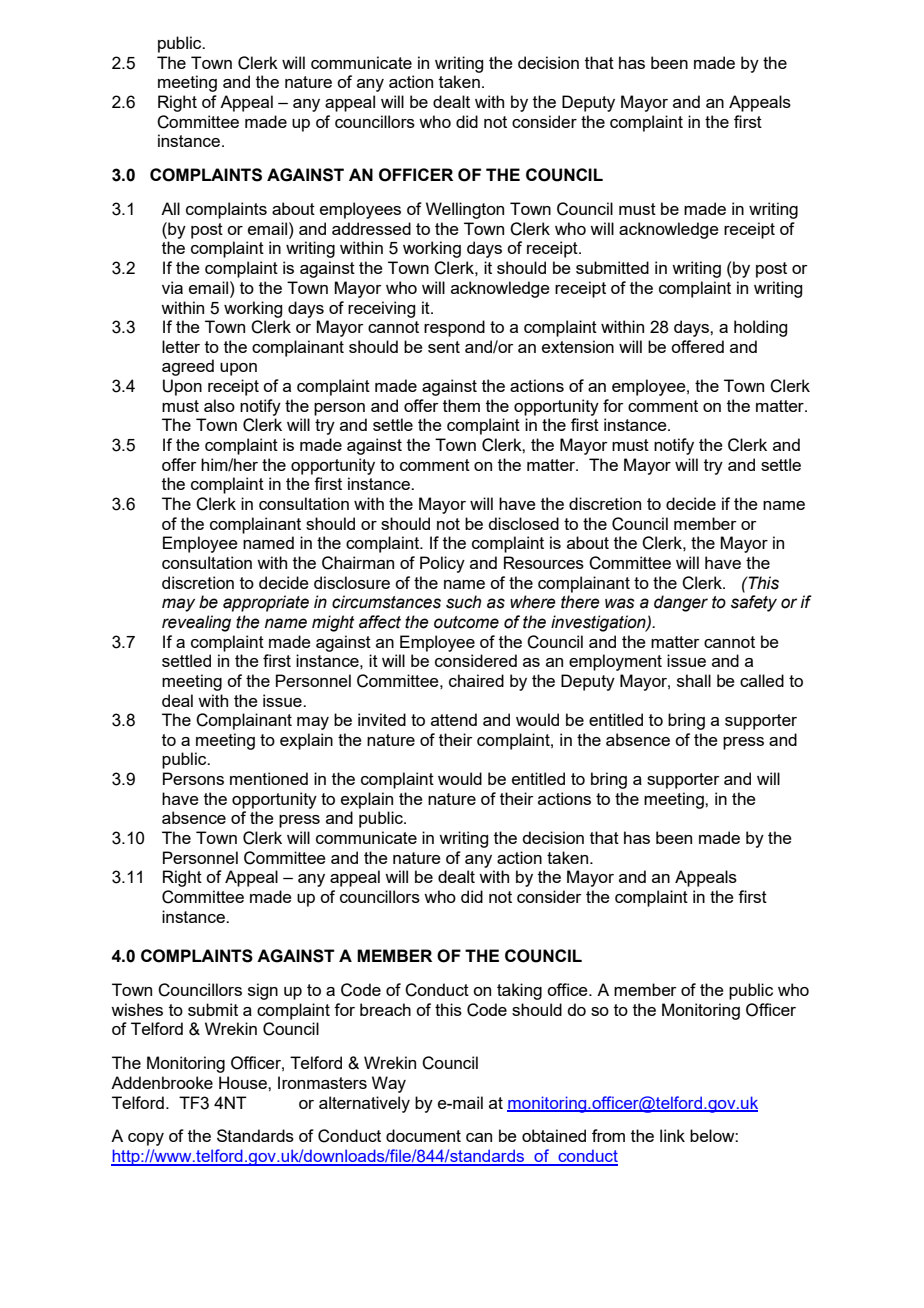  I want to click on shall, so click(694, 680).
